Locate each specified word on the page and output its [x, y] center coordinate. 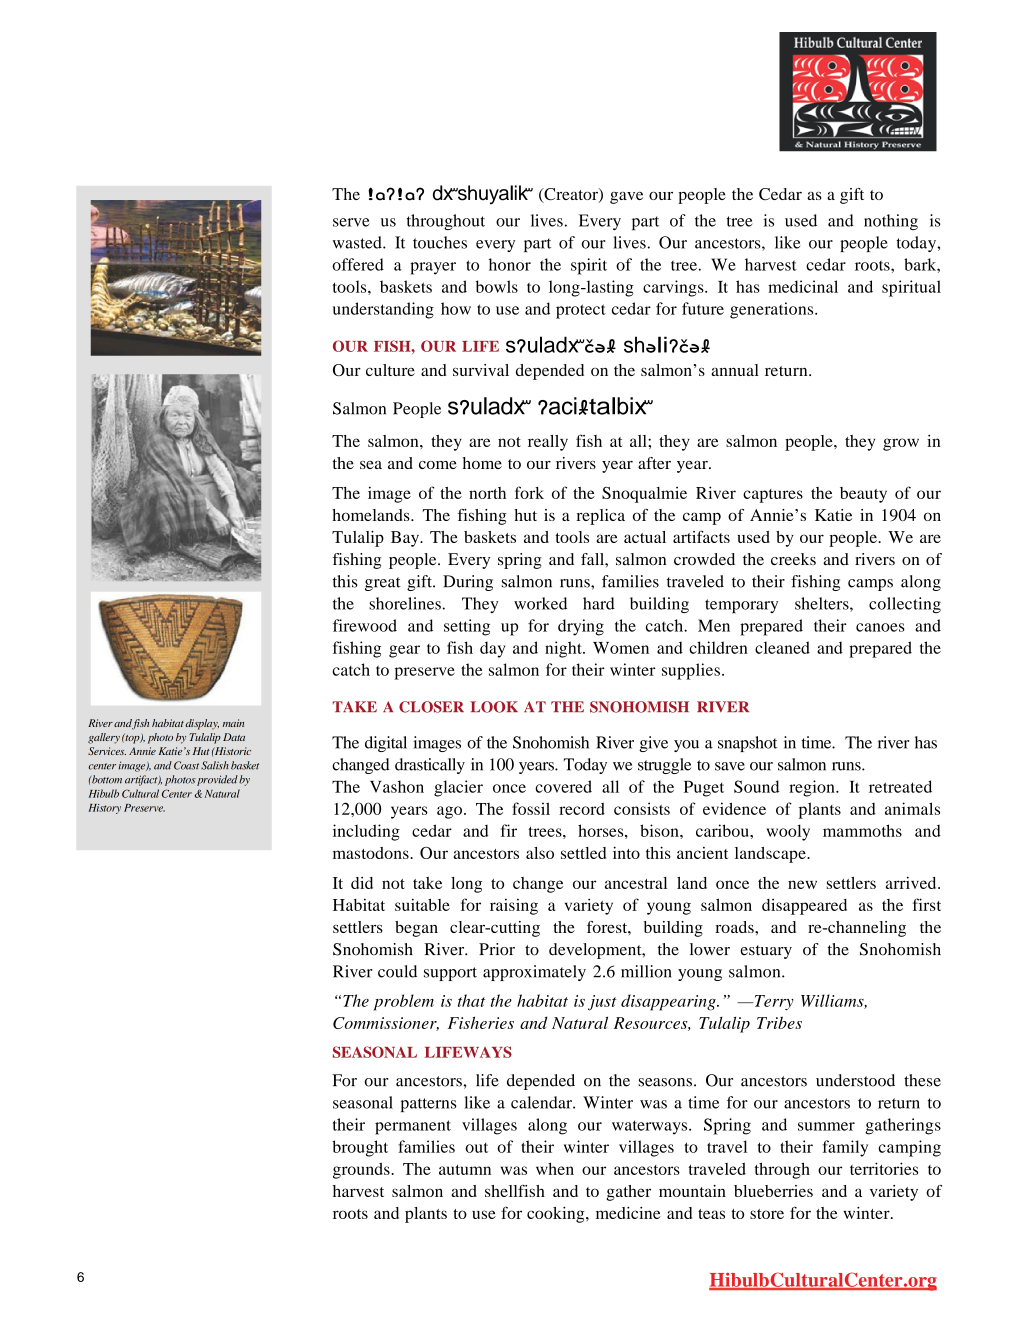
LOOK [494, 707]
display [202, 724]
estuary [766, 952]
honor [510, 264]
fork [529, 492]
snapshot [747, 744]
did [362, 883]
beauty [863, 495]
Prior [497, 949]
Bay [406, 539]
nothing [891, 222]
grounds [362, 1170]
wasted [358, 242]
